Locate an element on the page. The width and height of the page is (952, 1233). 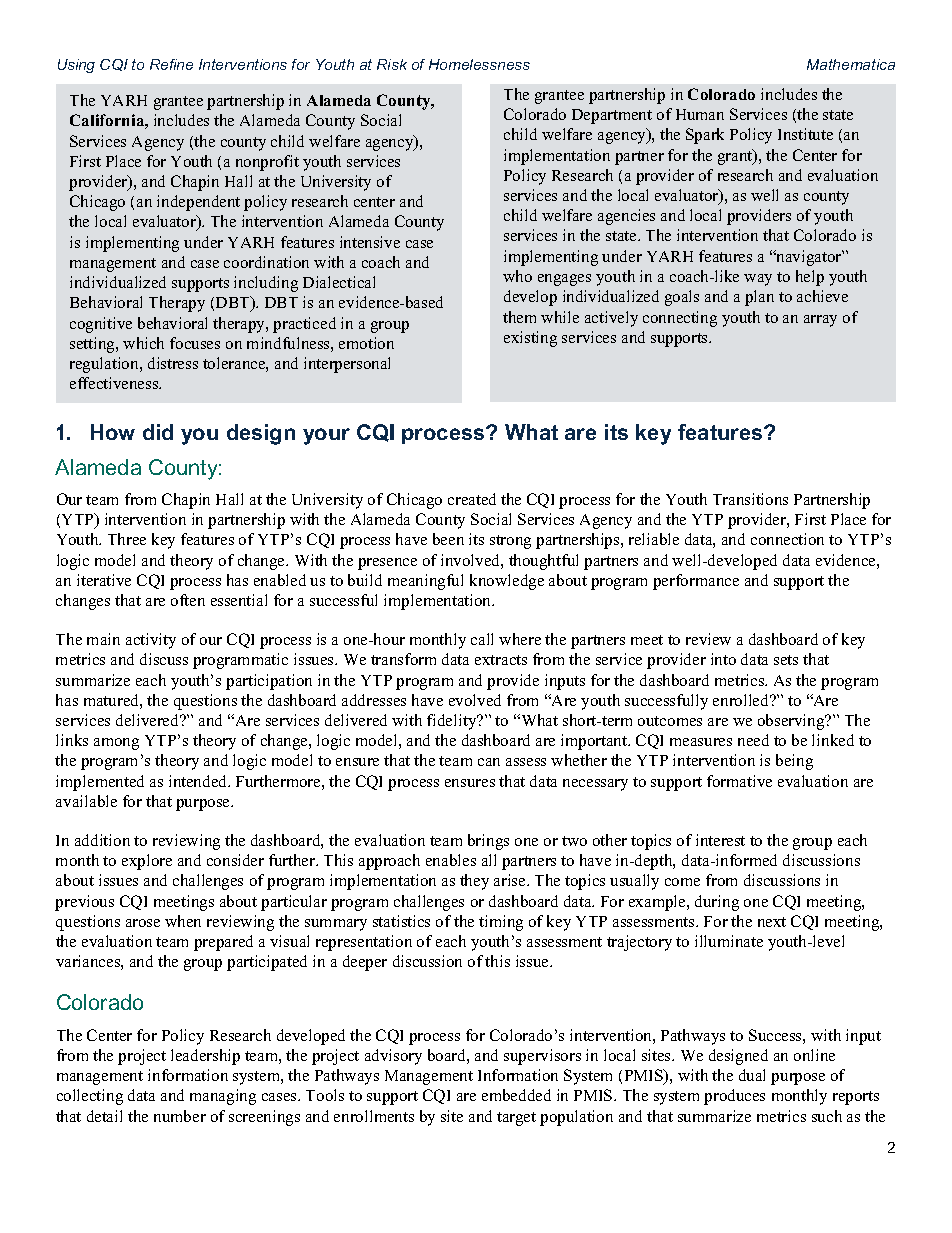
interest is located at coordinates (720, 840).
